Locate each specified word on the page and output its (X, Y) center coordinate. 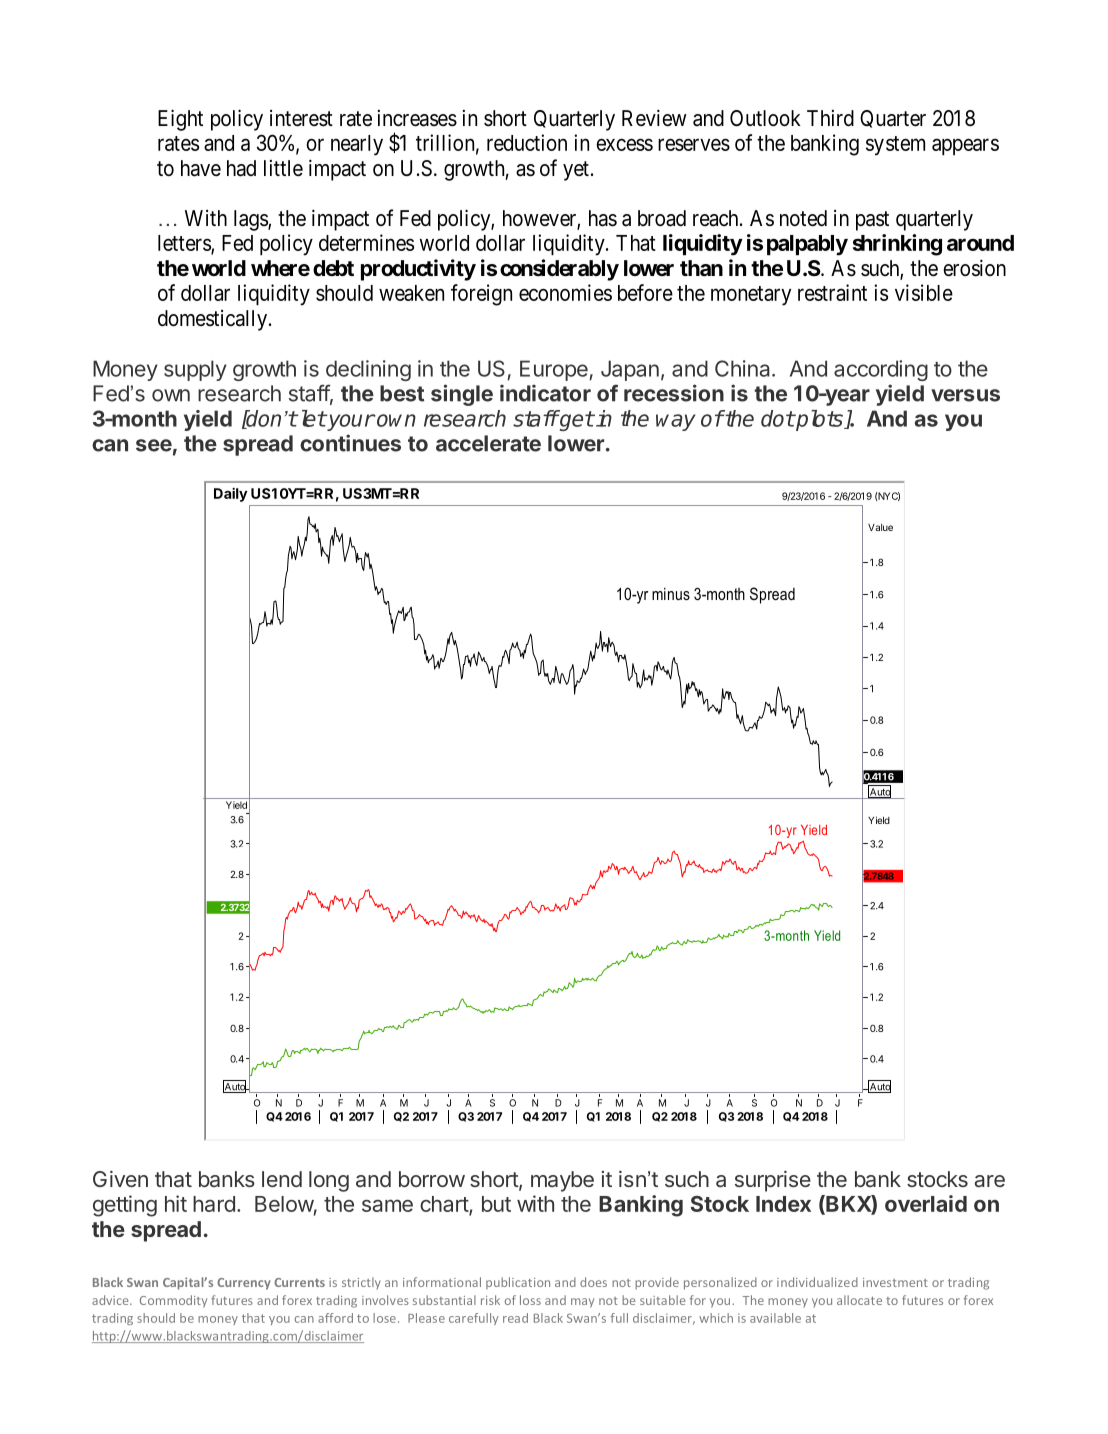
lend (282, 1179)
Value (880, 527)
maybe (562, 1181)
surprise (773, 1181)
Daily (231, 495)
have (201, 168)
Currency (244, 1284)
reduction (527, 142)
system (895, 146)
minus (671, 594)
